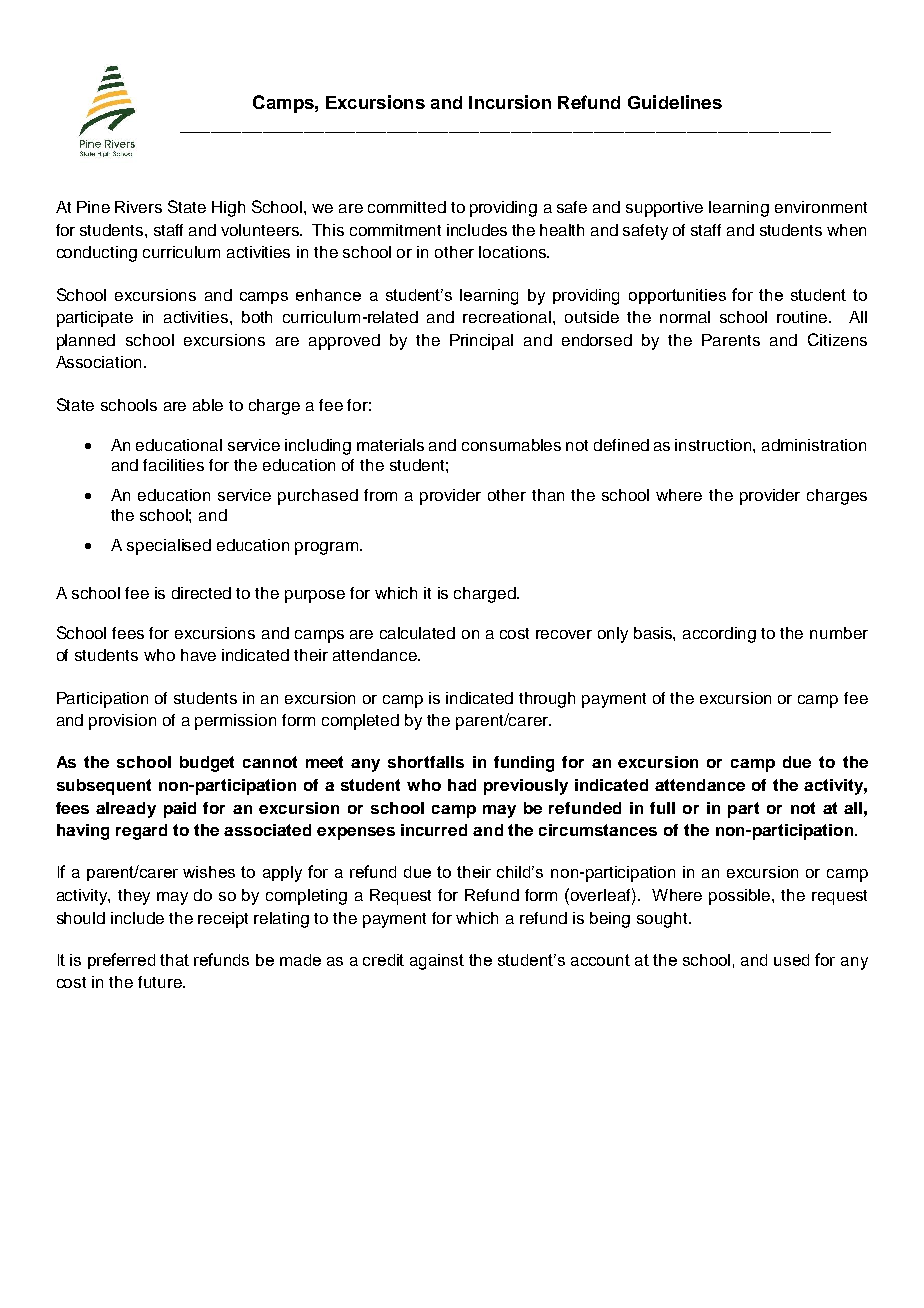  What do you see at coordinates (174, 960) in the screenshot?
I see `that` at bounding box center [174, 960].
